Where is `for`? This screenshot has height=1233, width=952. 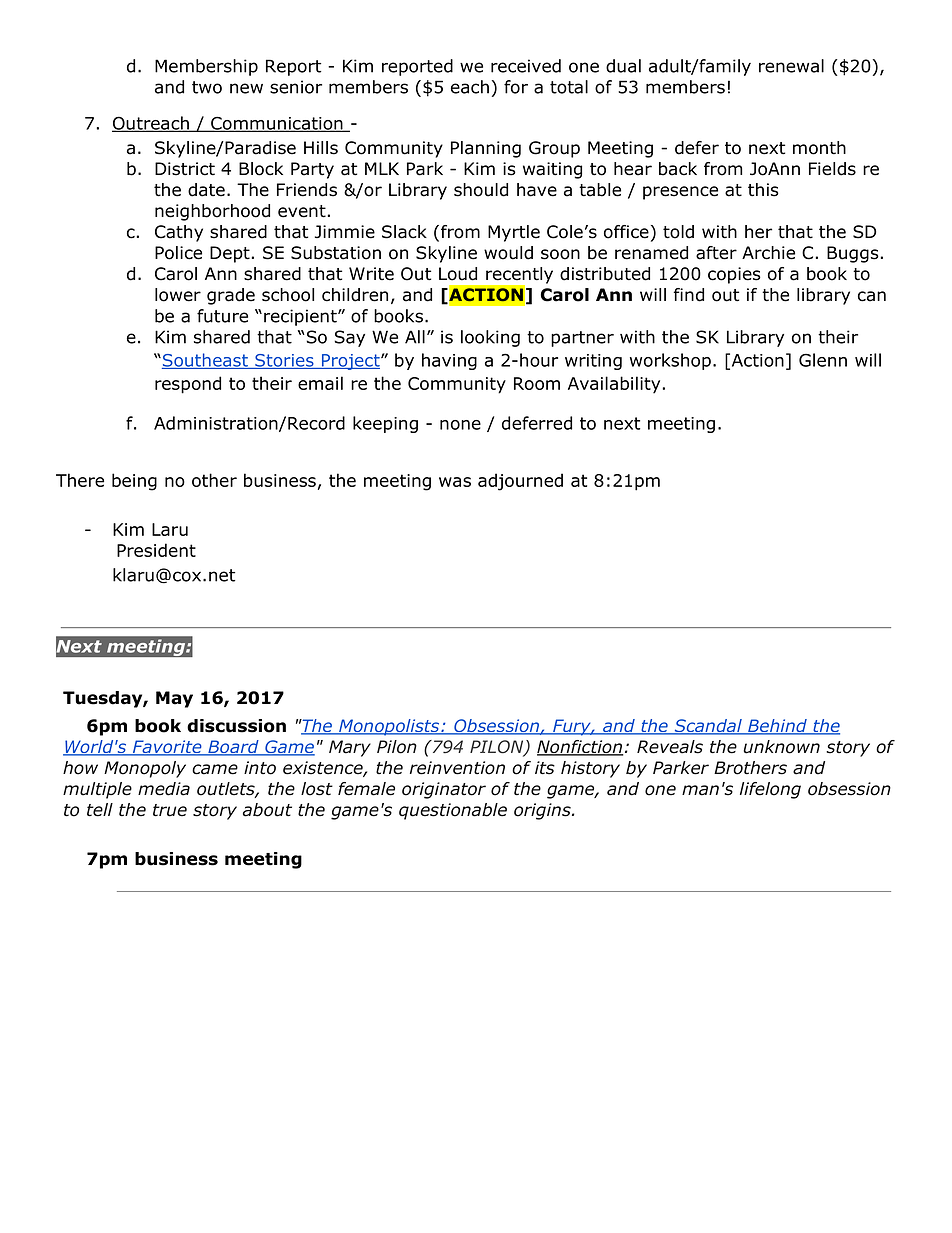 for is located at coordinates (516, 87).
